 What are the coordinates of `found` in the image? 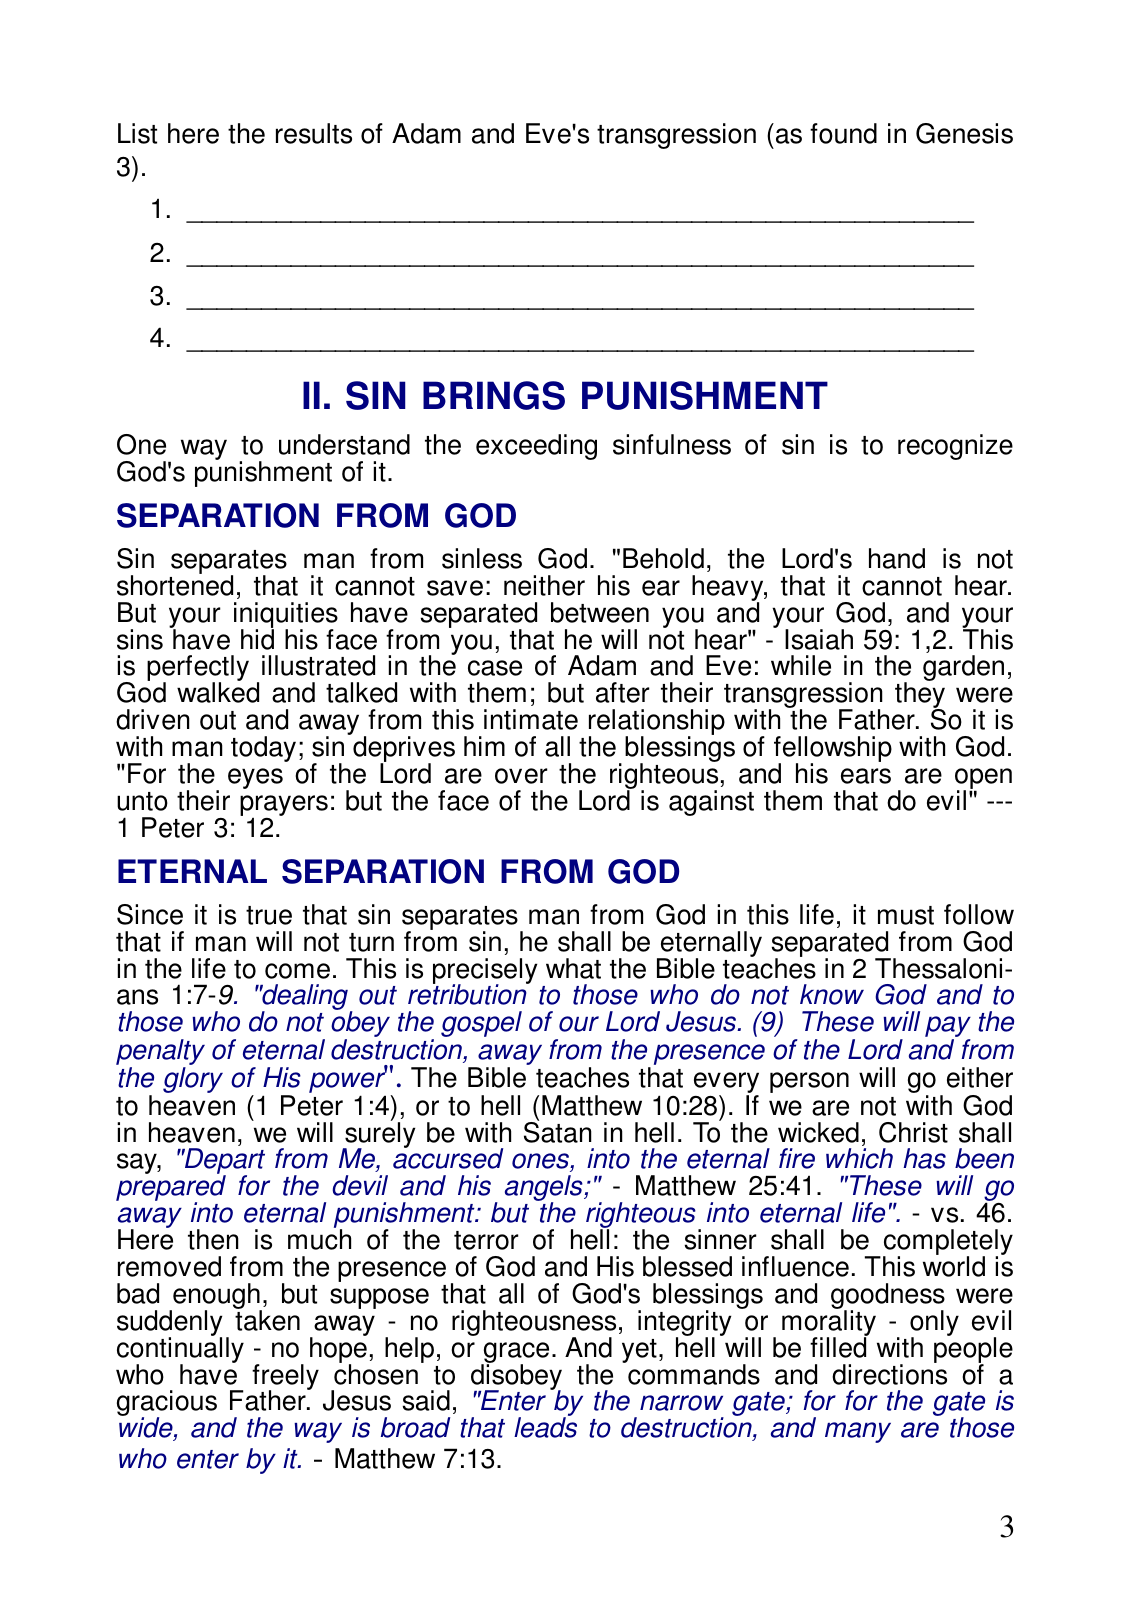 It's located at (843, 133).
